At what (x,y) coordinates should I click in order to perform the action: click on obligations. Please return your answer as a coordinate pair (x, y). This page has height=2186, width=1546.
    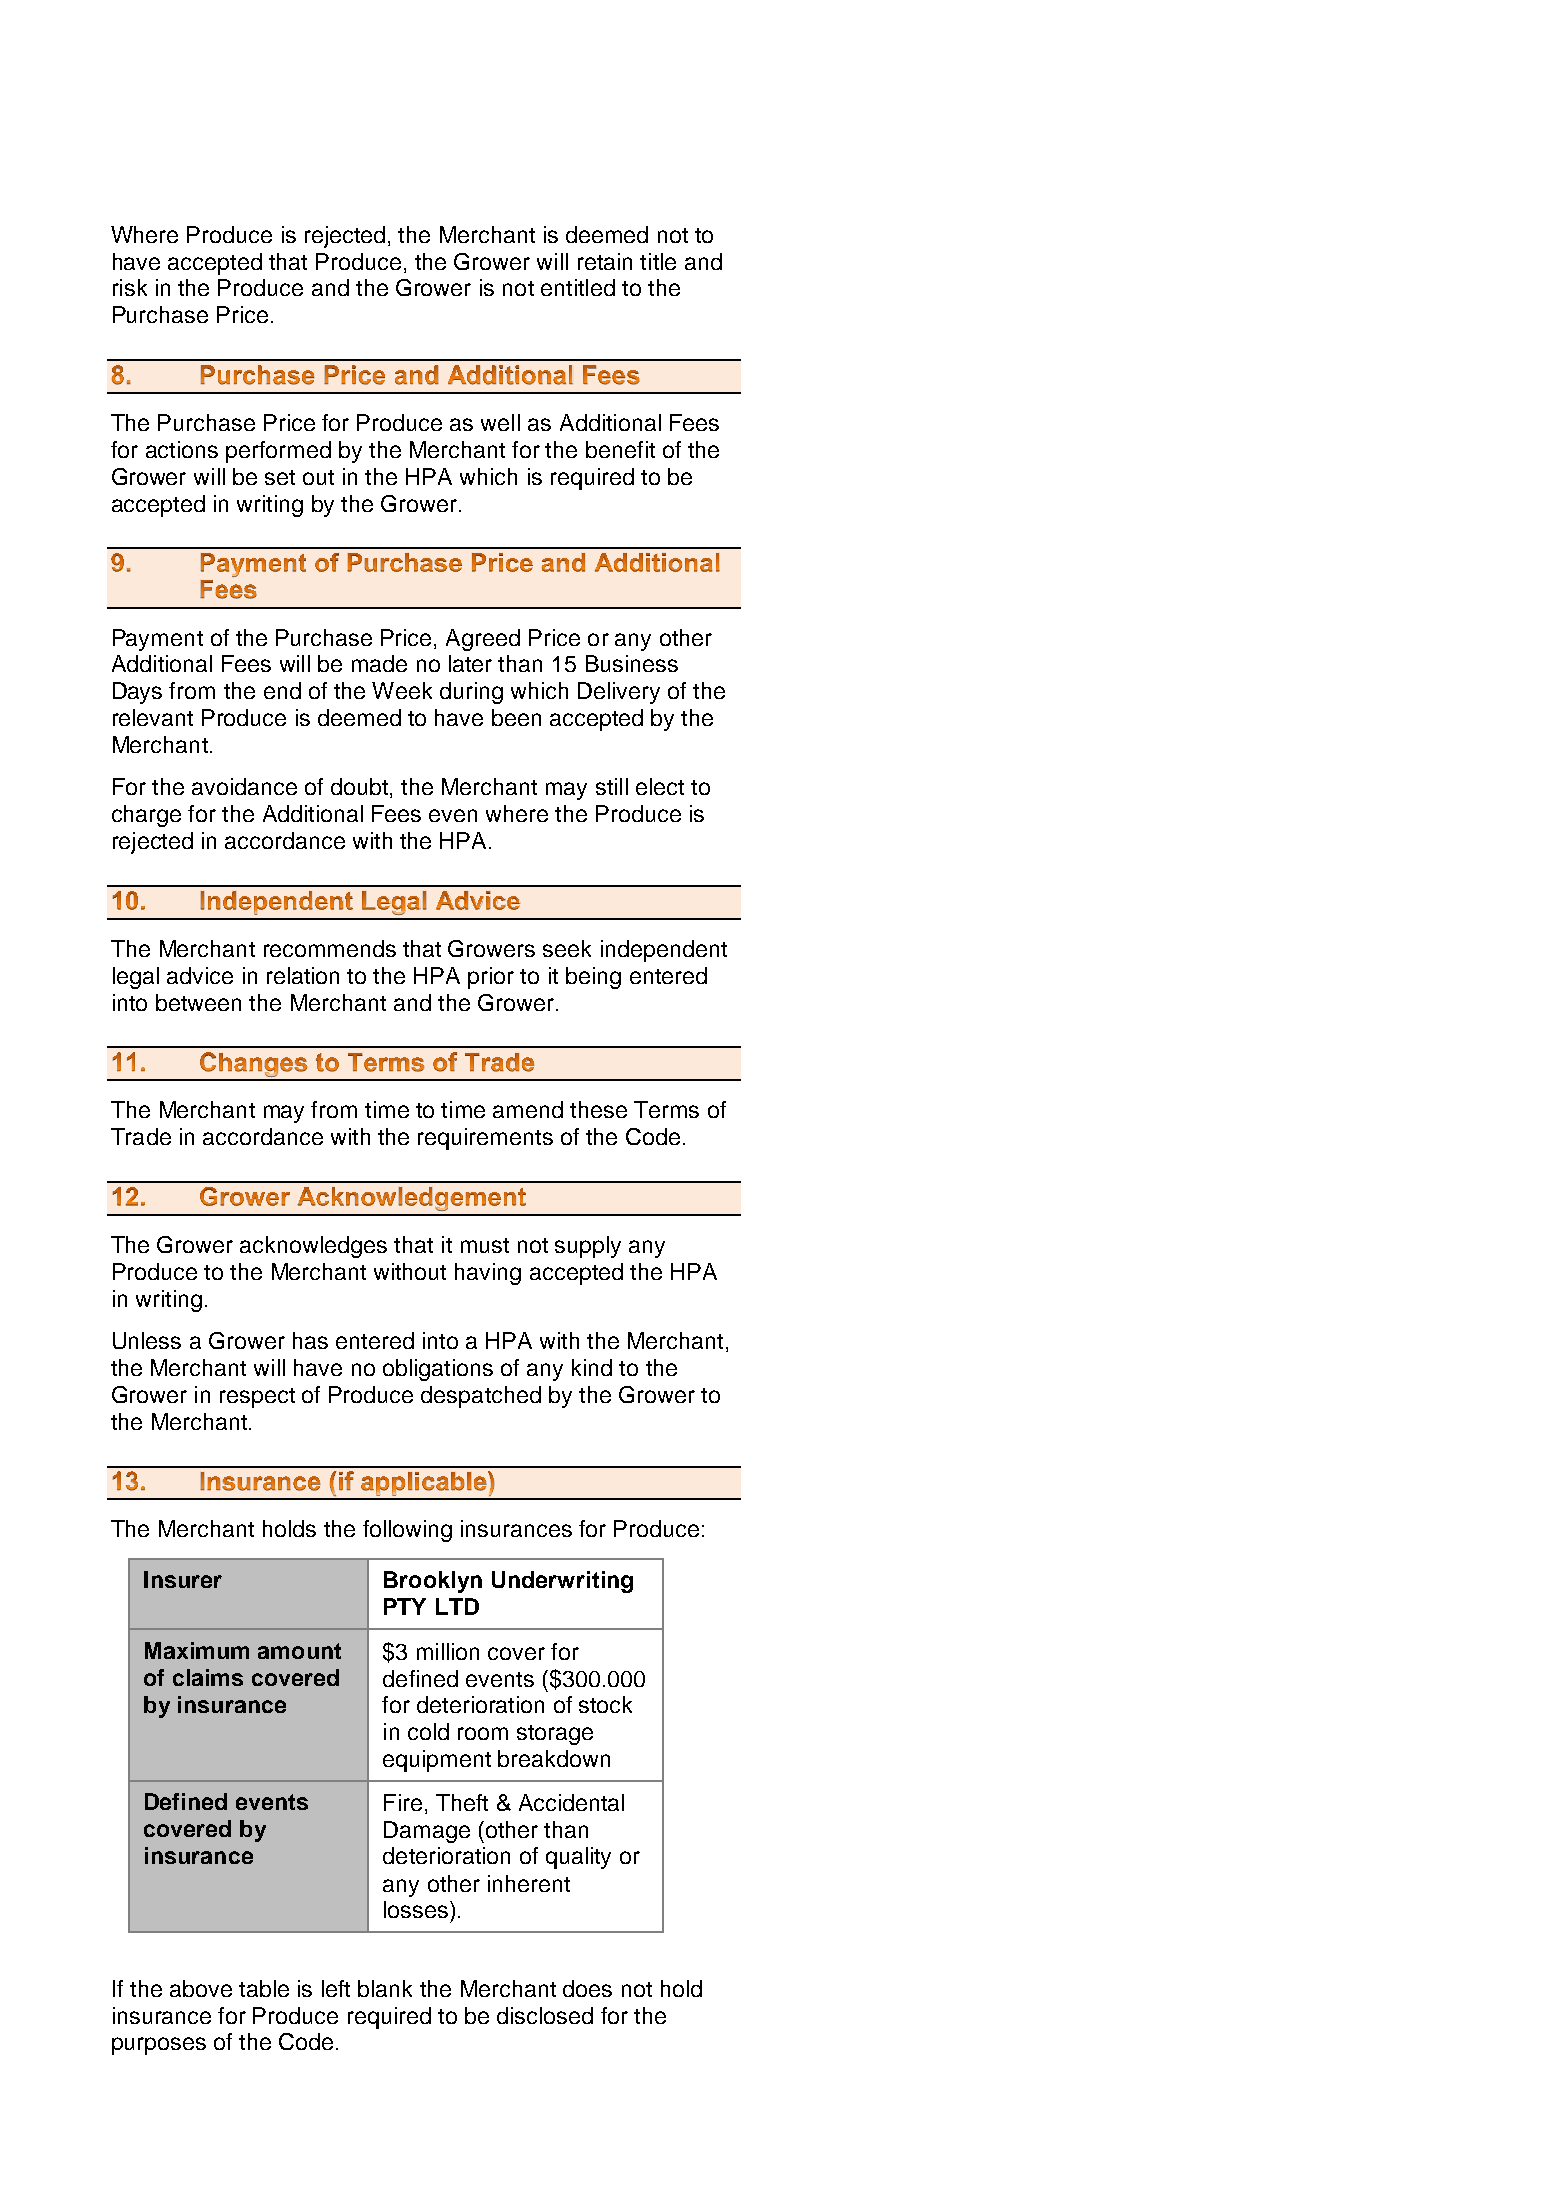
    Looking at the image, I should click on (438, 1370).
